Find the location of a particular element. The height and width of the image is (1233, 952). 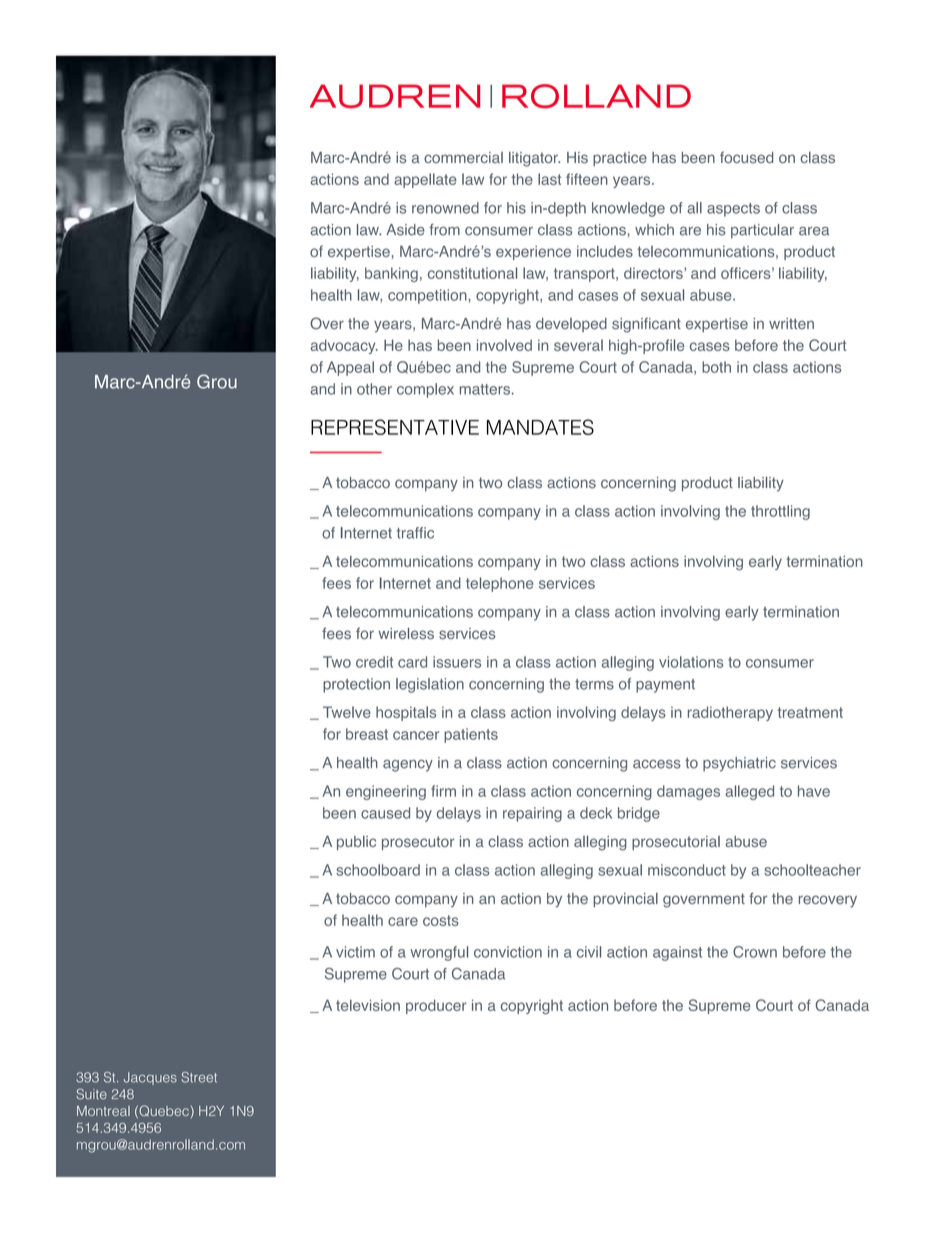

producer is located at coordinates (436, 1006).
